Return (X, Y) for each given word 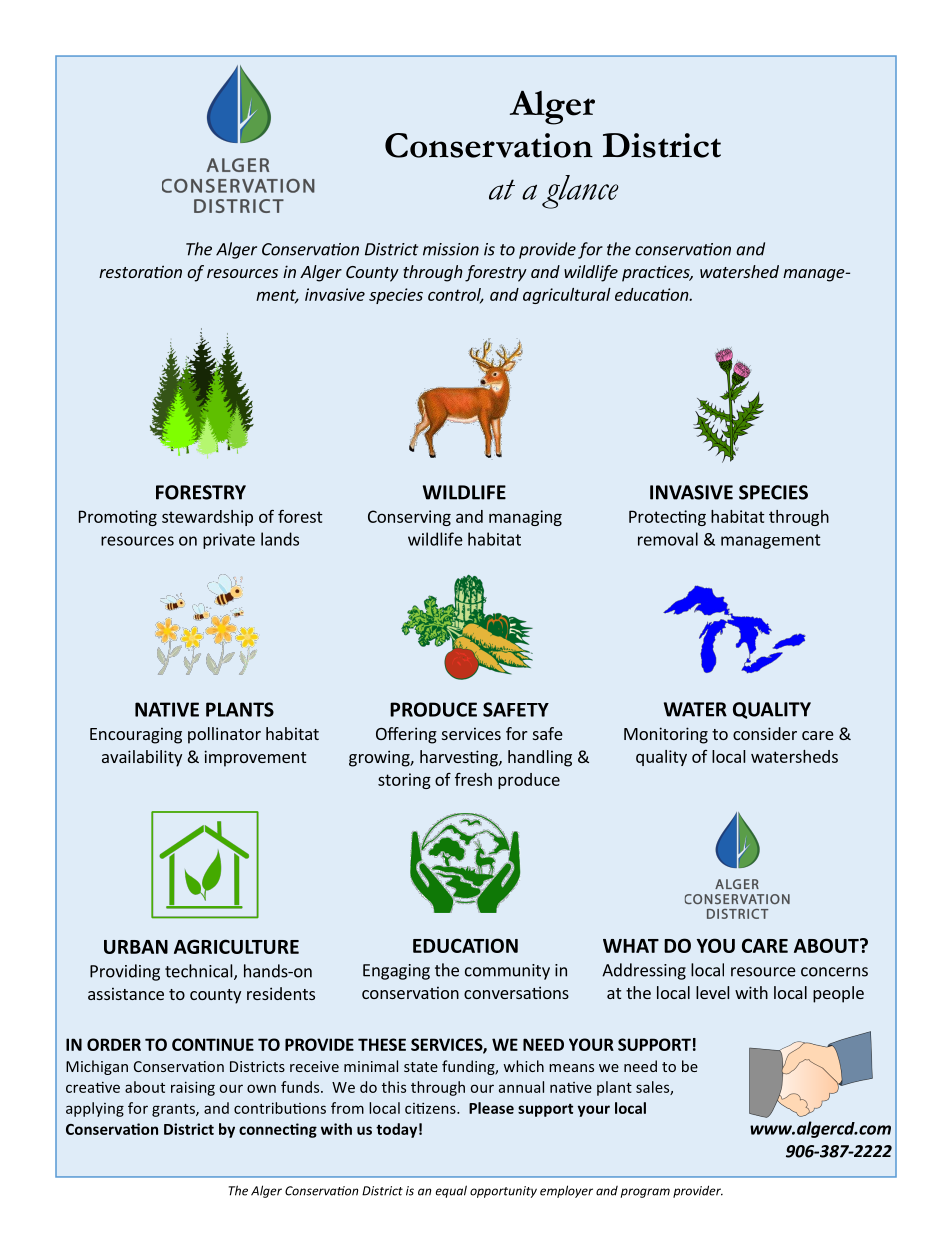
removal (668, 539)
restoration (140, 271)
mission (451, 249)
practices (657, 273)
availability (142, 758)
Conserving (409, 518)
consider (765, 733)
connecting (278, 1130)
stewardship (207, 518)
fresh (473, 779)
